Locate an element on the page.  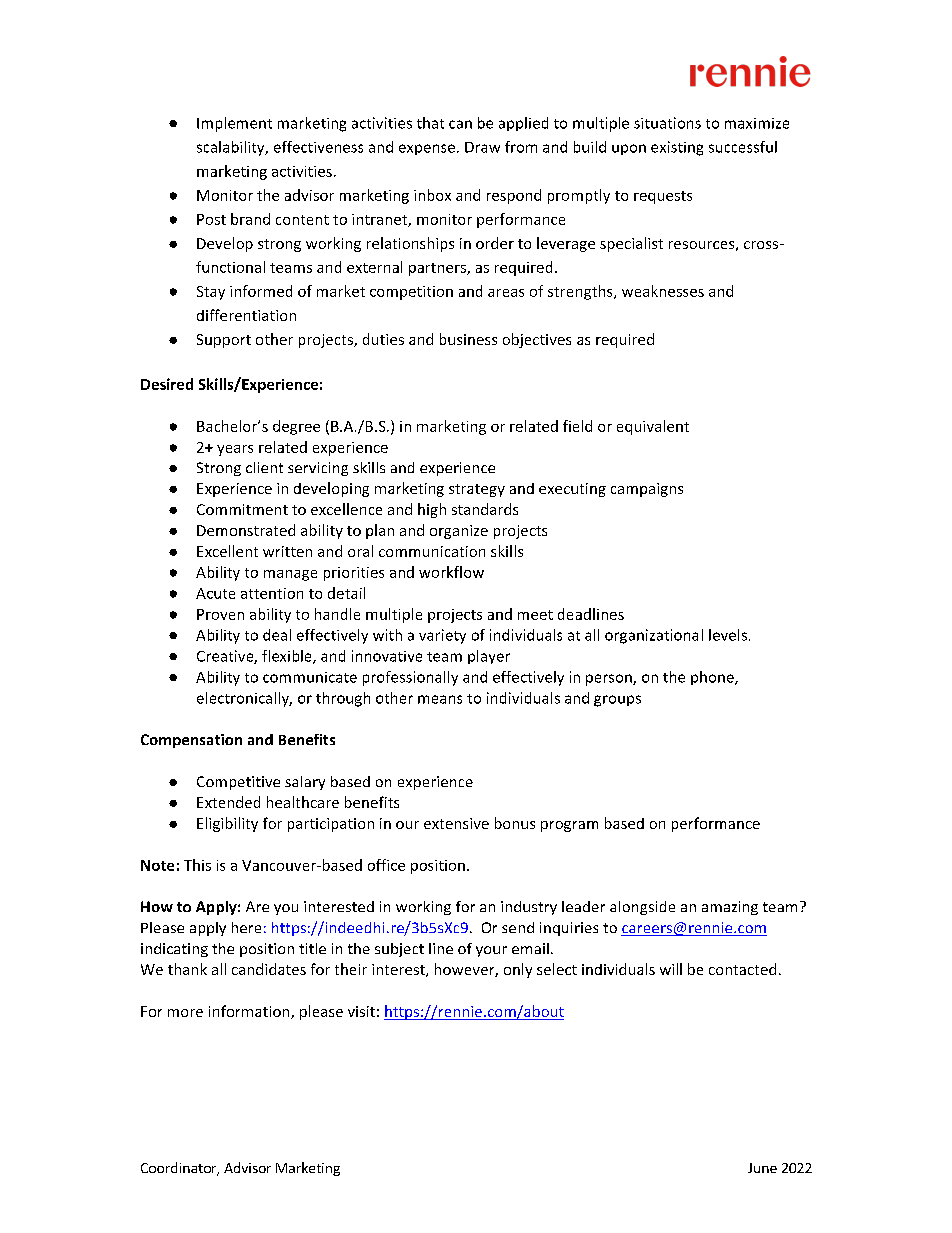
variety is located at coordinates (442, 636).
